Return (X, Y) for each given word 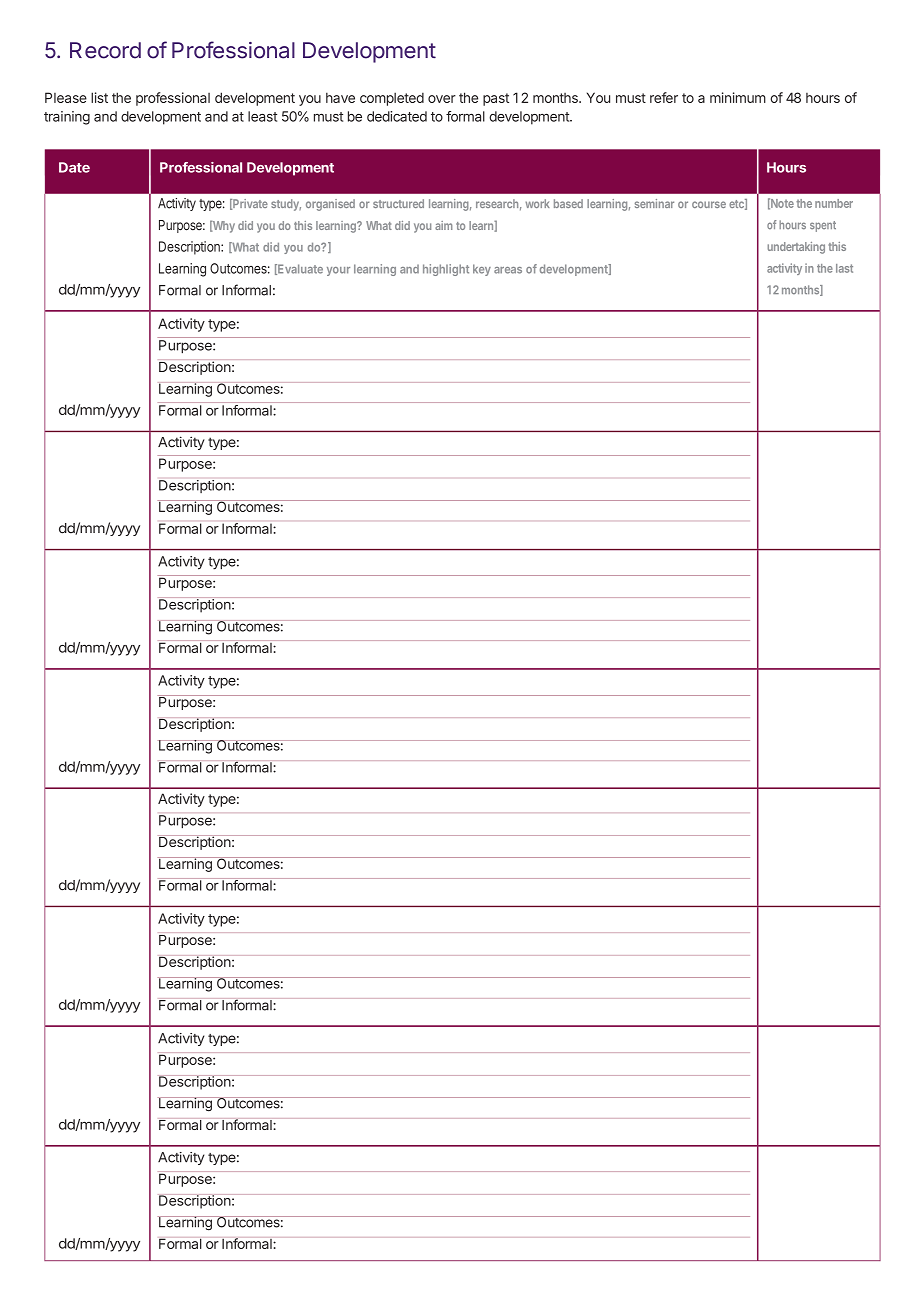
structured (398, 203)
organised (330, 205)
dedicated (397, 116)
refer (664, 97)
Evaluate (299, 269)
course (709, 204)
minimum (738, 97)
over (442, 99)
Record (105, 50)
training (67, 118)
